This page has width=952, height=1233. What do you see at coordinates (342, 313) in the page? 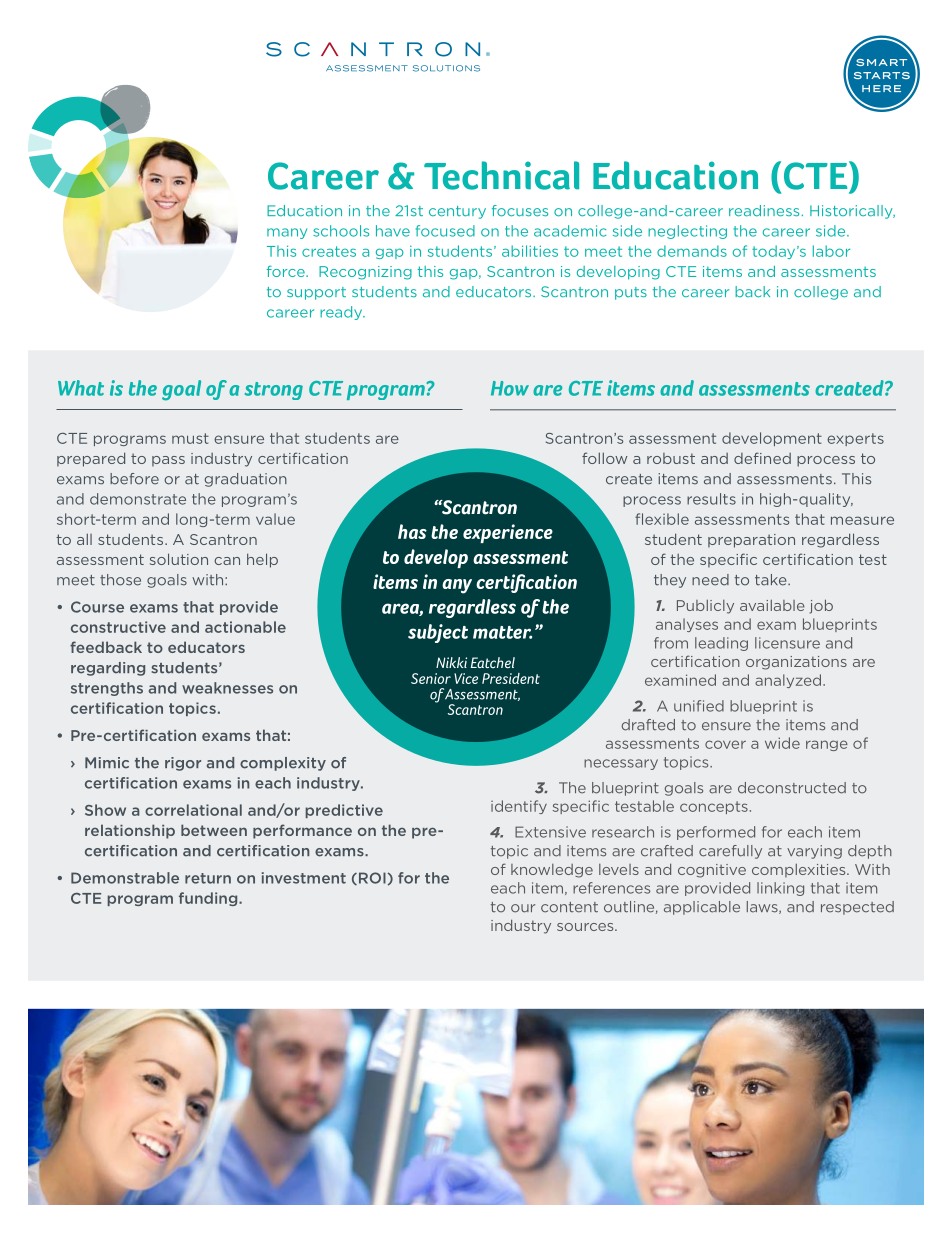
I see `ready` at bounding box center [342, 313].
